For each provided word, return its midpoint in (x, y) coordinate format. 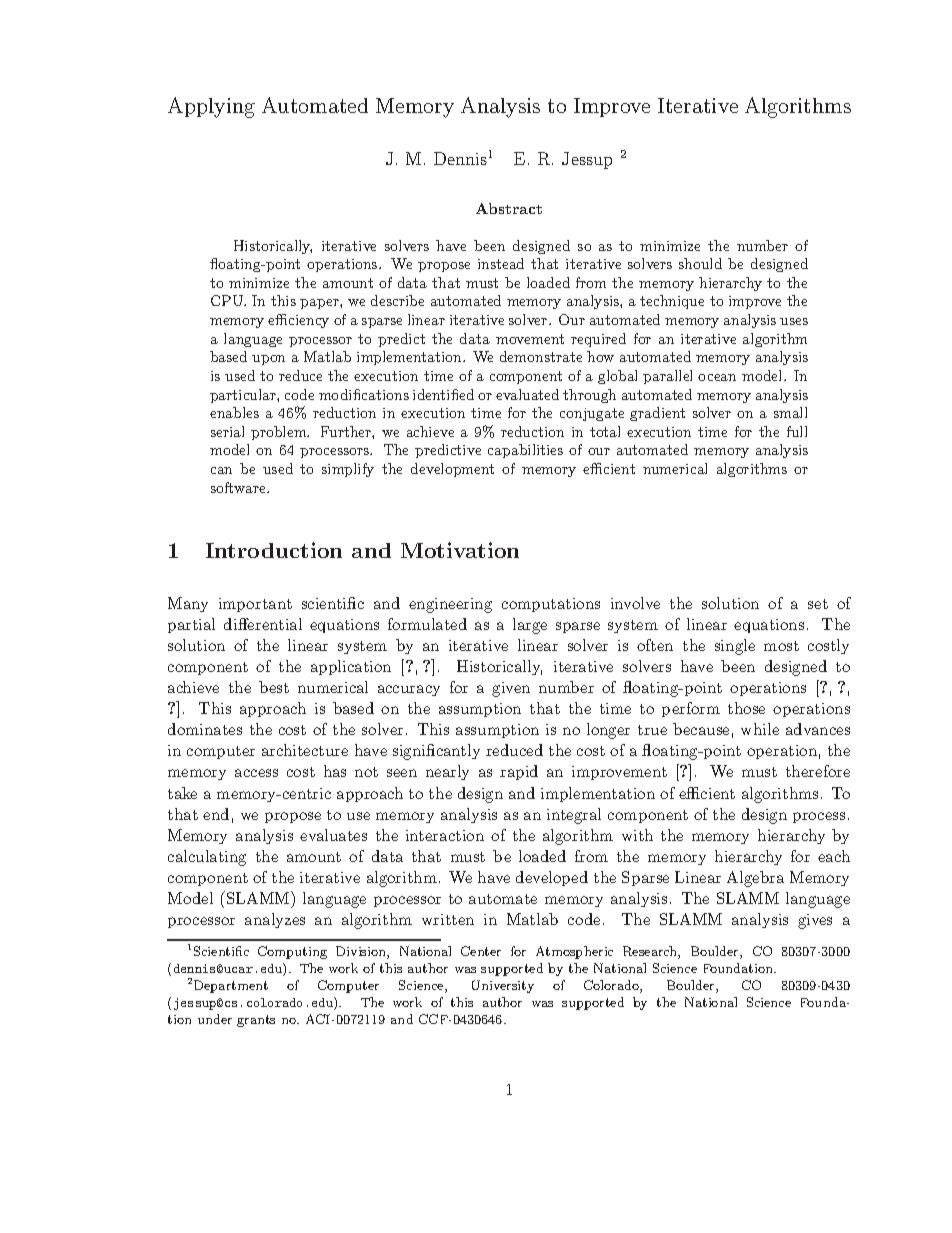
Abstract (509, 208)
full (797, 431)
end (216, 814)
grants (256, 1021)
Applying (211, 107)
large (530, 626)
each (834, 856)
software (239, 487)
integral (574, 816)
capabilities (525, 451)
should (700, 263)
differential (263, 624)
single (735, 647)
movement (530, 339)
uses (794, 321)
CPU (228, 300)
